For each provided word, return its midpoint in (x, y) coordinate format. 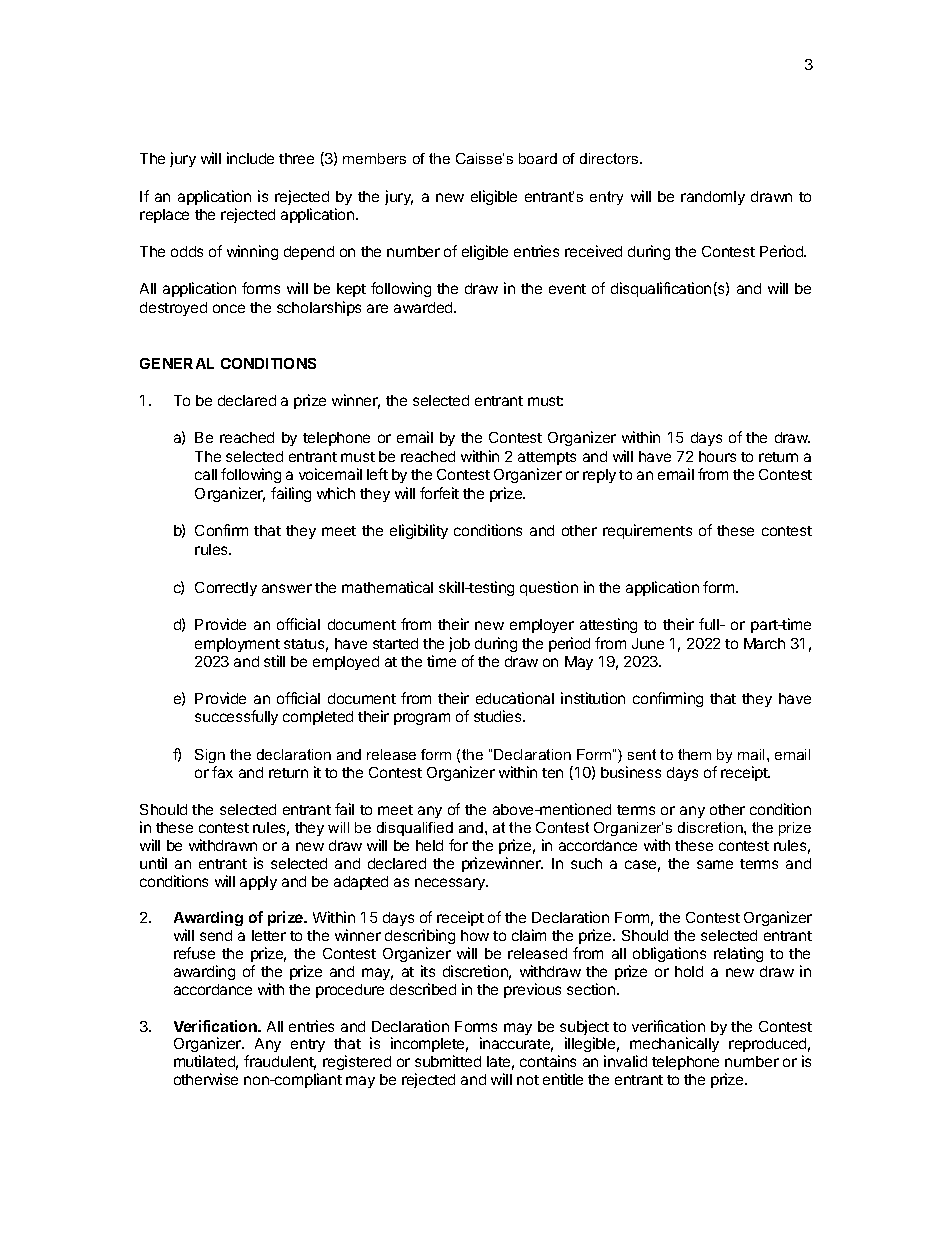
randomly (713, 198)
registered (357, 1062)
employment (237, 645)
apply (258, 883)
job (459, 644)
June (648, 643)
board (538, 158)
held (429, 845)
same (715, 864)
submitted (448, 1061)
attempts (547, 458)
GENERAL (177, 363)
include (250, 158)
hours (717, 456)
